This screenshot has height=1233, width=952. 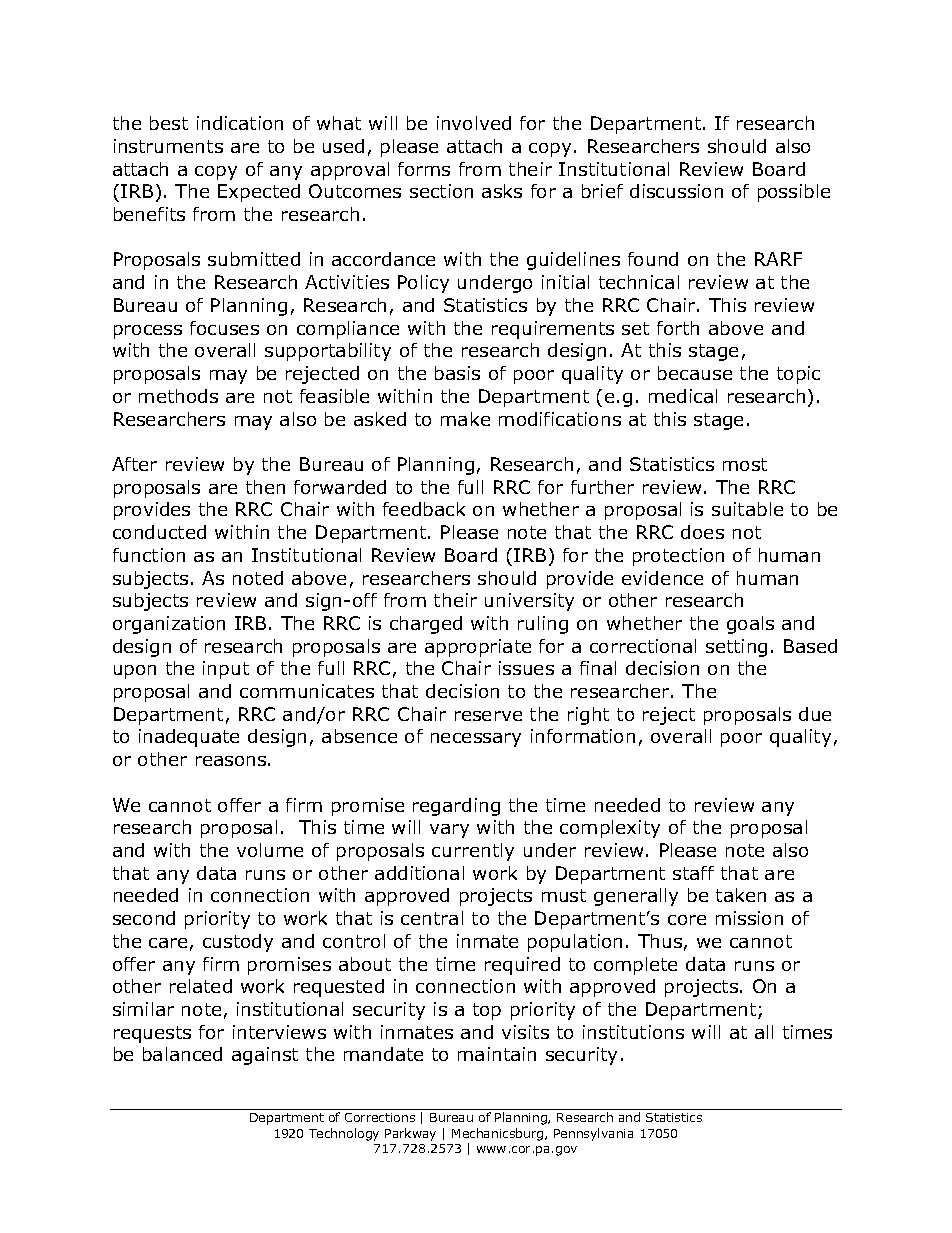 What do you see at coordinates (457, 373) in the screenshot?
I see `basis` at bounding box center [457, 373].
